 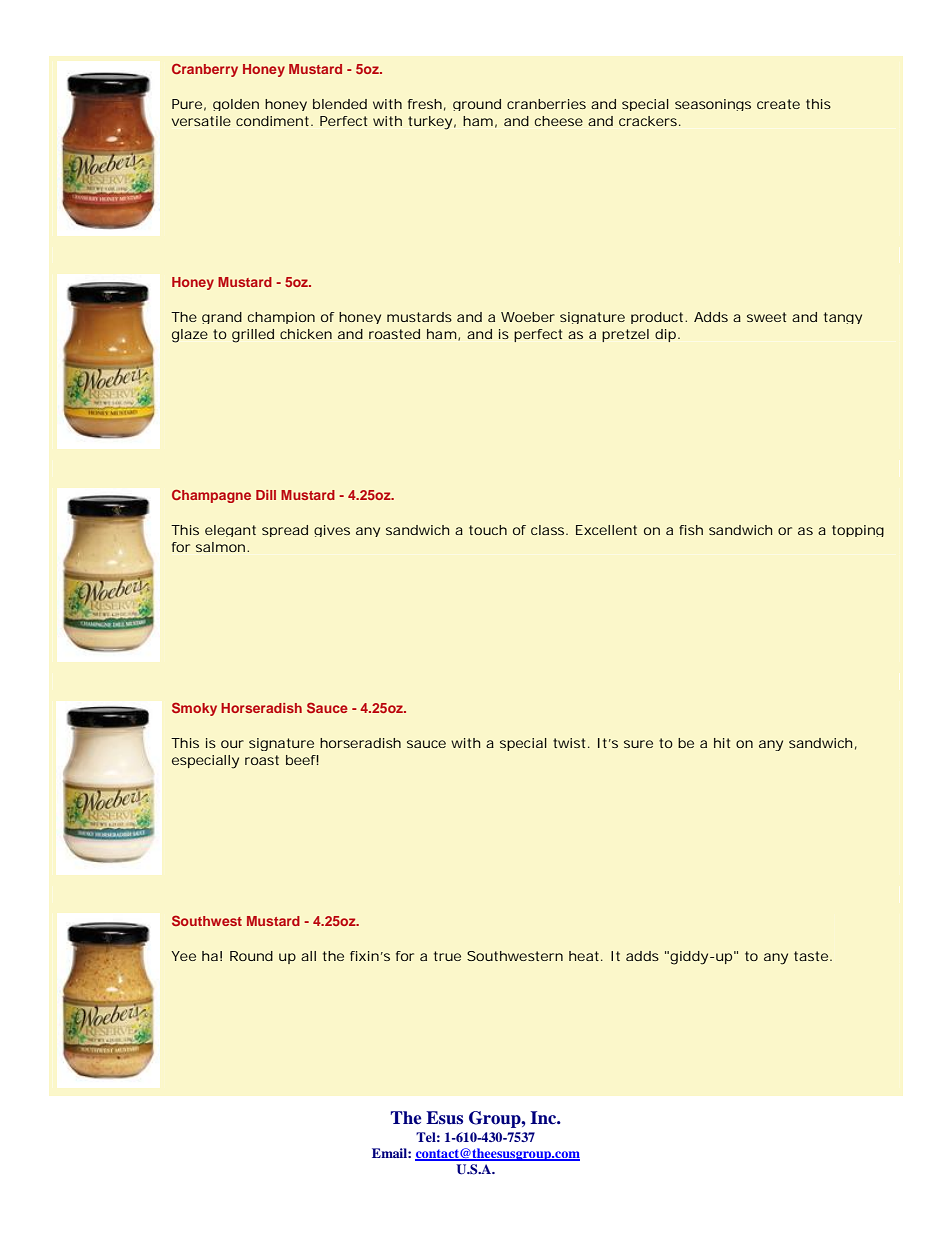 I want to click on cranberries, so click(x=546, y=104).
